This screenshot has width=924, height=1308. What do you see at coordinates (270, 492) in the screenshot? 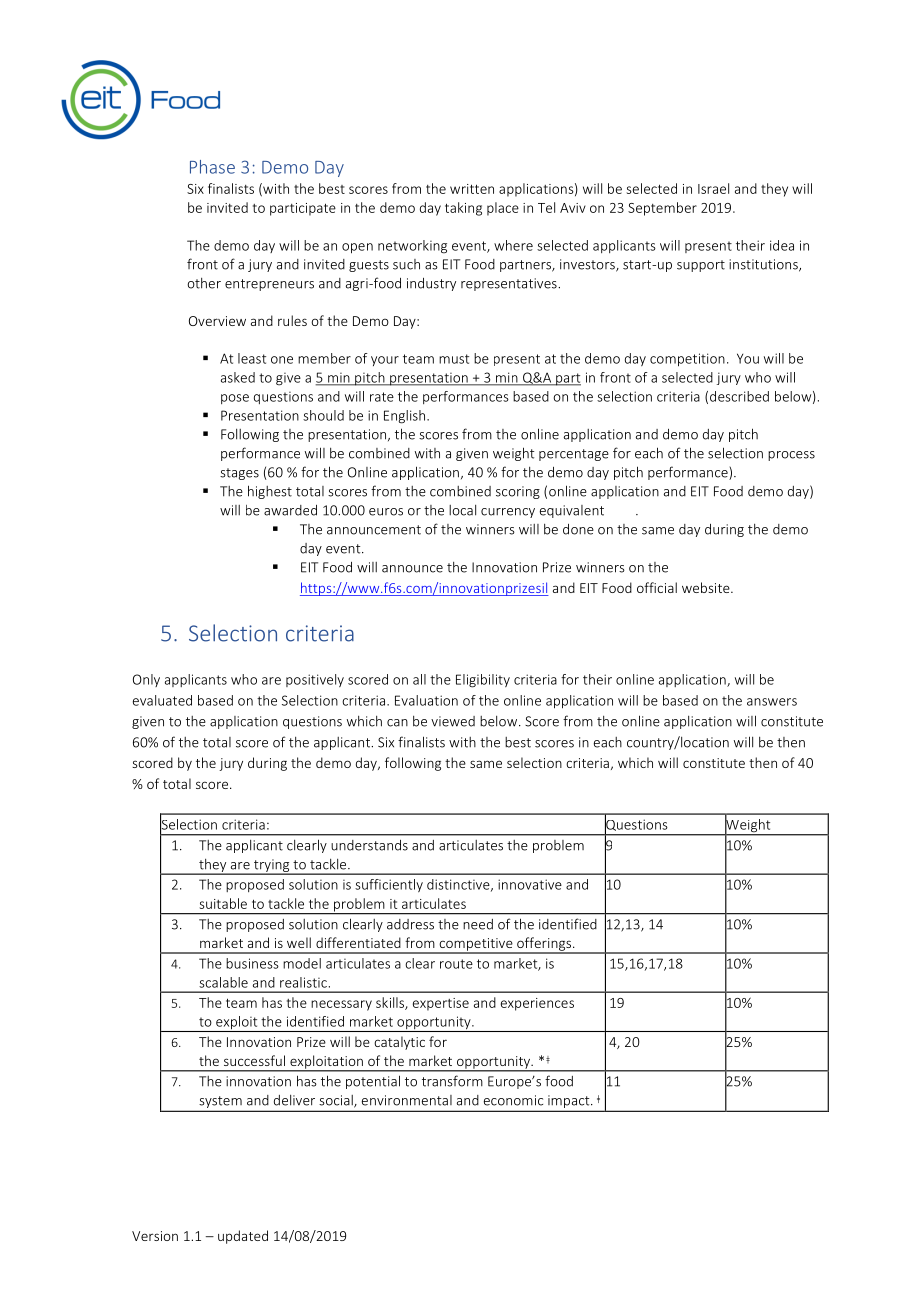
I see `highest` at bounding box center [270, 492].
